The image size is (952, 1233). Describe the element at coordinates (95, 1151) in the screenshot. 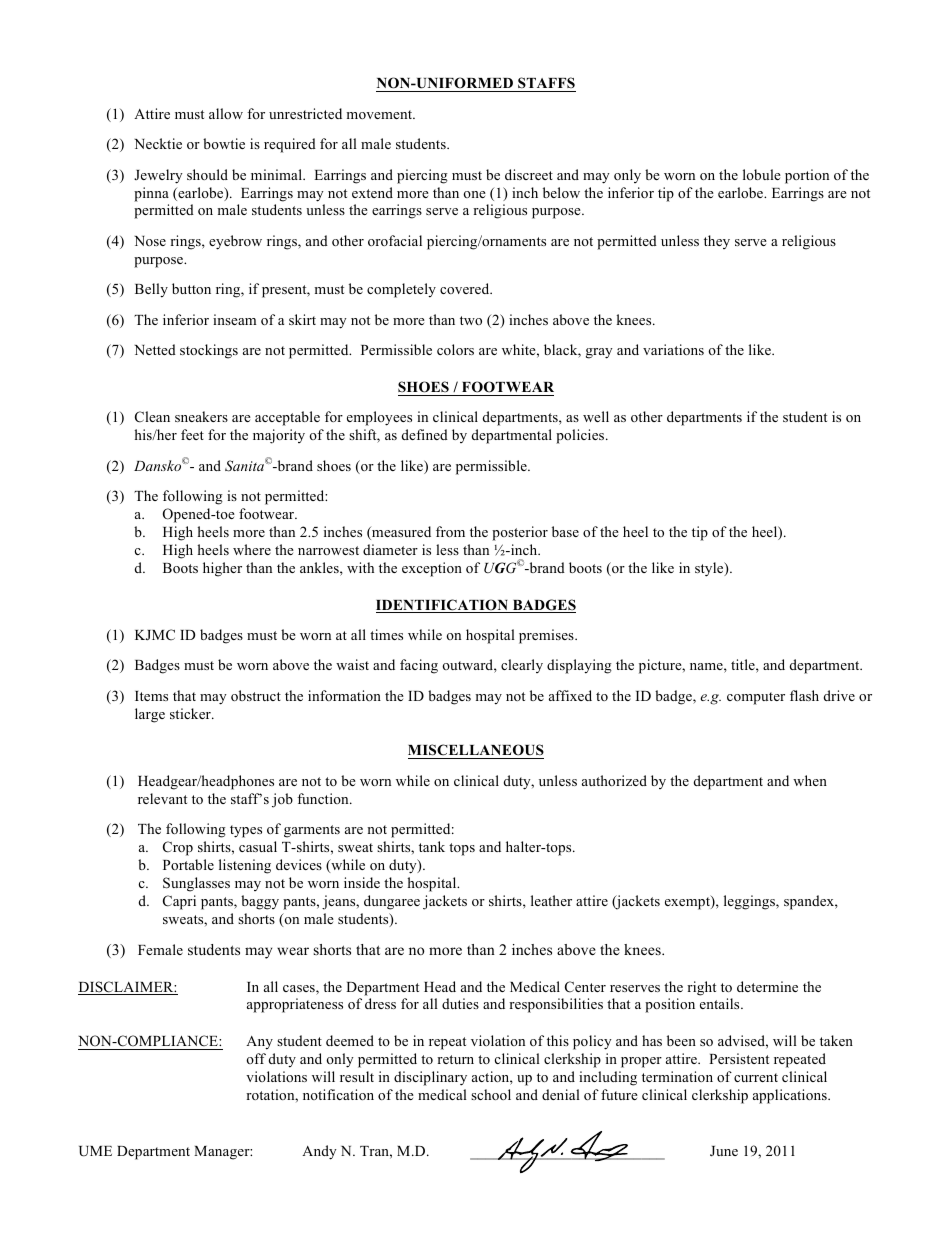

I see `UME` at that location.
